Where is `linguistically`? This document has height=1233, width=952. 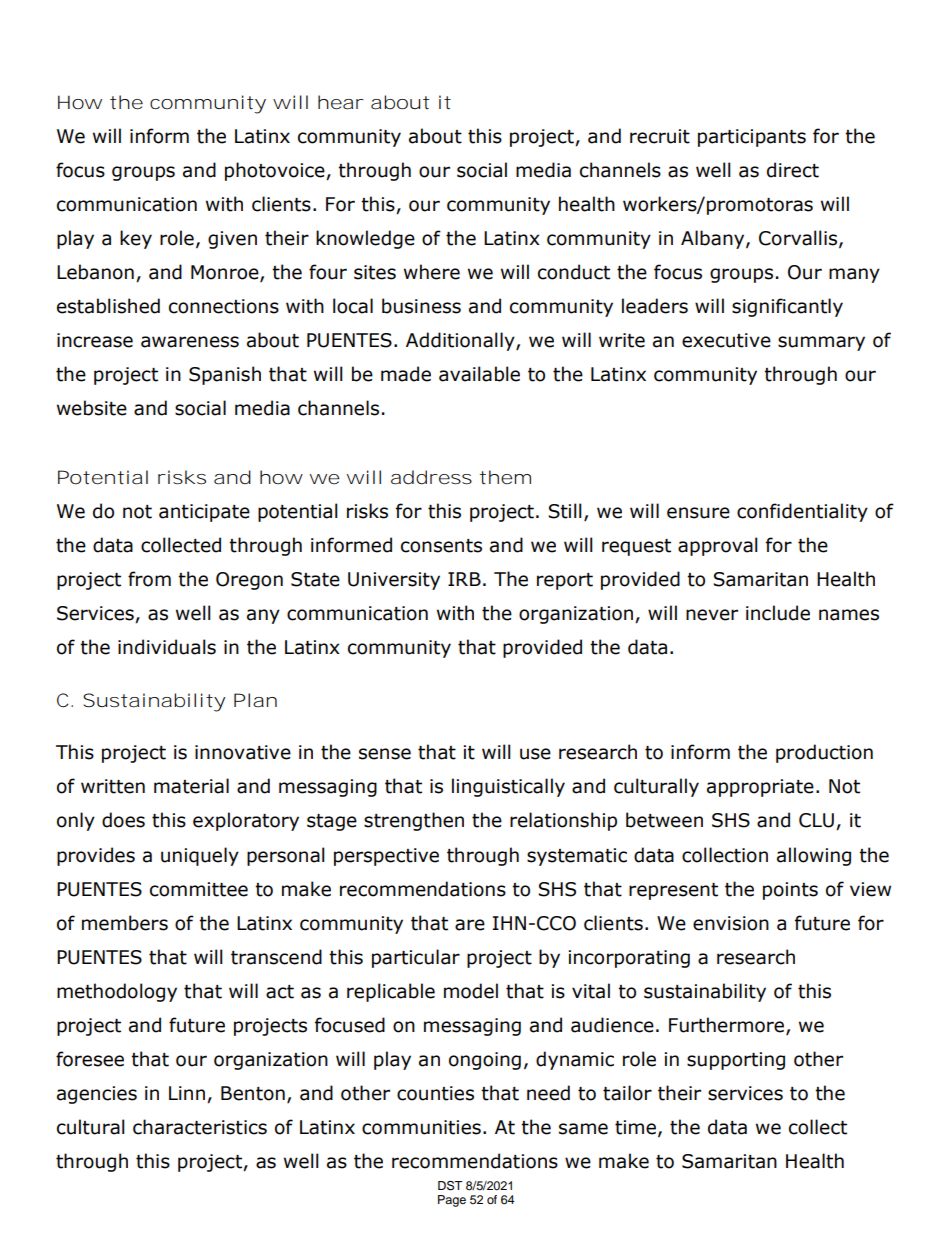
linguistically is located at coordinates (508, 787).
